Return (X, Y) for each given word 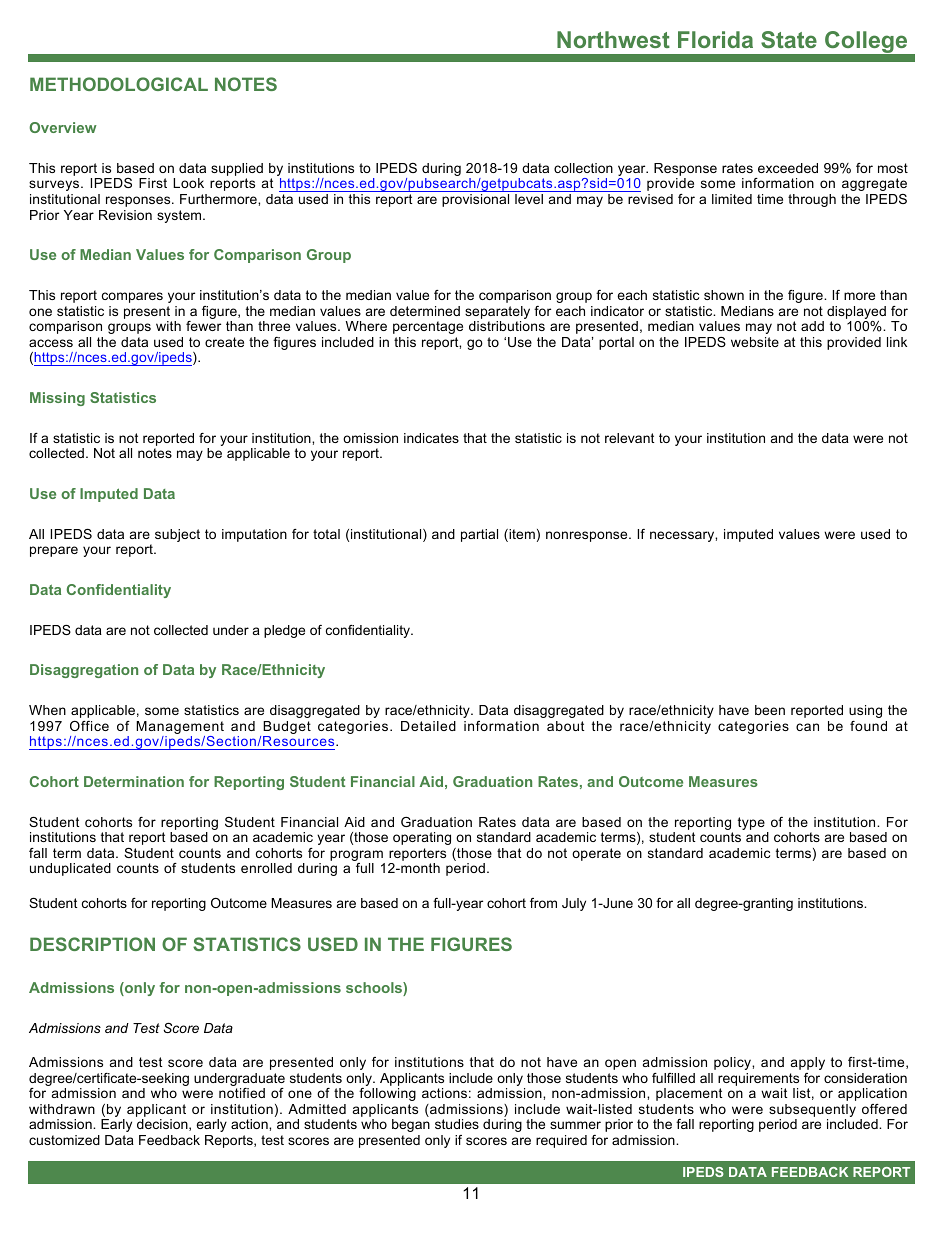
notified (242, 1093)
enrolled (266, 868)
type (751, 823)
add (812, 326)
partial (479, 535)
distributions (507, 326)
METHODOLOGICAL (119, 84)
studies (457, 1124)
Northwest (613, 39)
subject (177, 535)
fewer (203, 326)
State (789, 39)
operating (422, 838)
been (770, 710)
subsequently (812, 1112)
